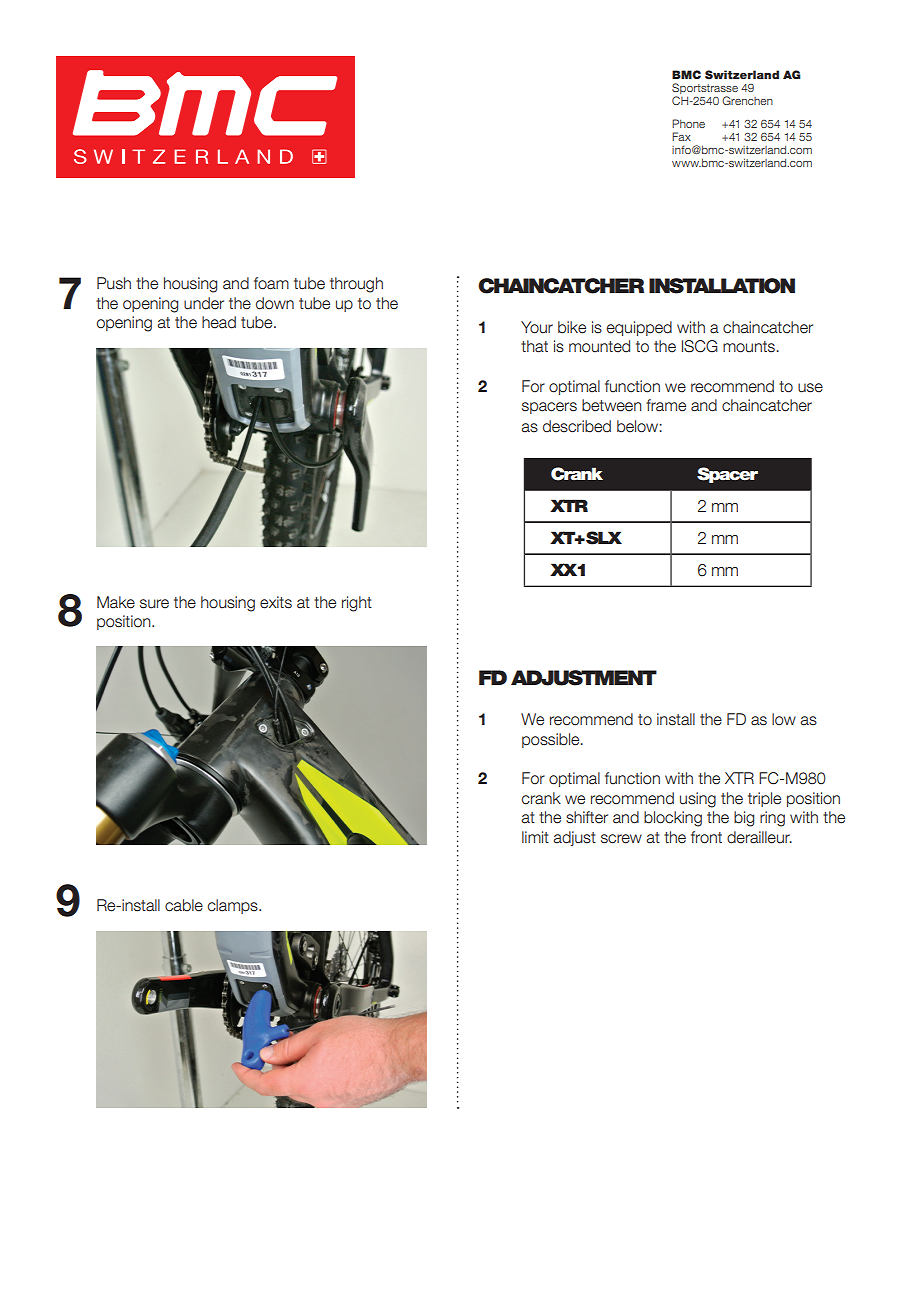 The height and width of the screenshot is (1308, 924). Describe the element at coordinates (184, 905) in the screenshot. I see `cable` at that location.
